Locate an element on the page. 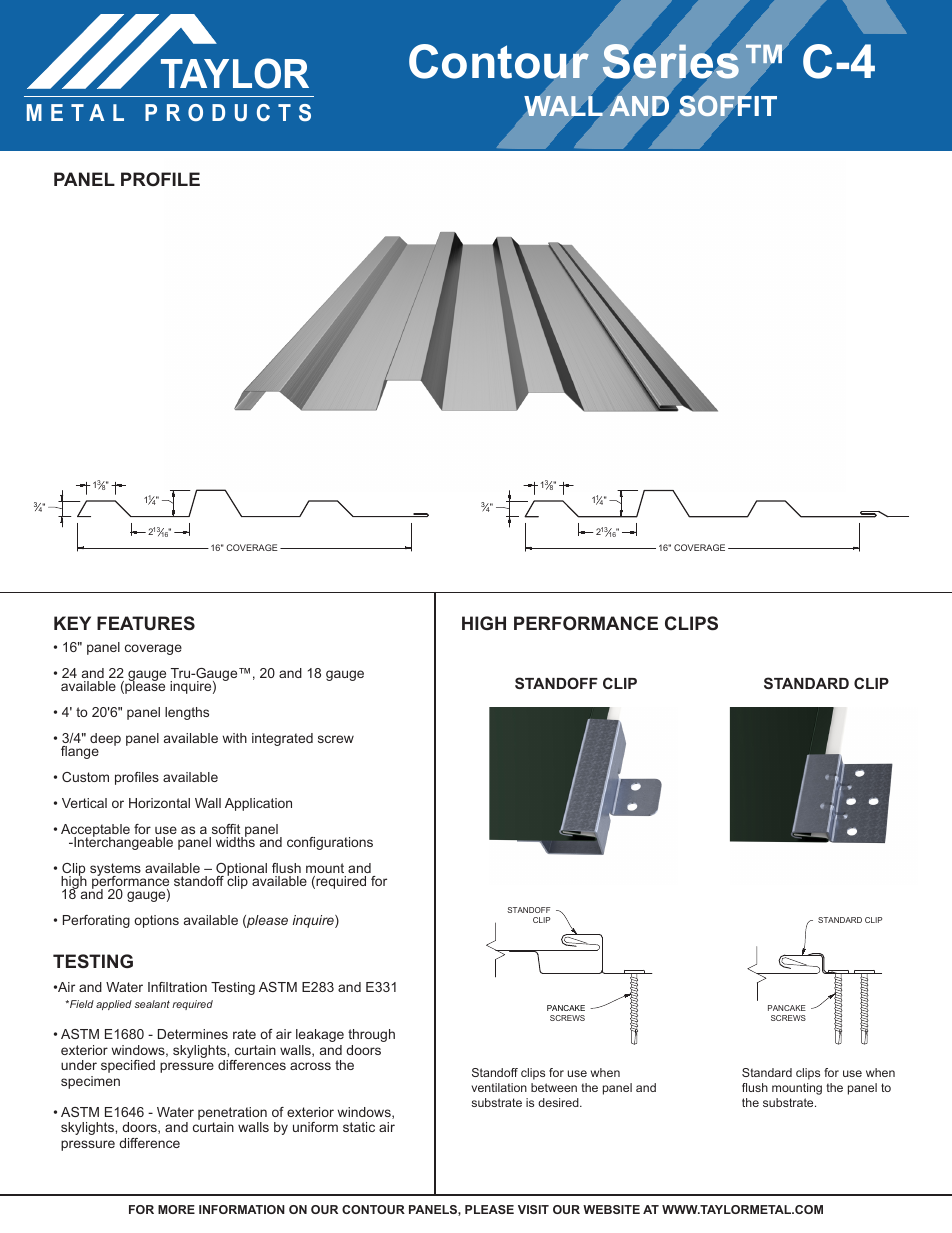 The width and height of the page is (952, 1233). lengths is located at coordinates (187, 713).
